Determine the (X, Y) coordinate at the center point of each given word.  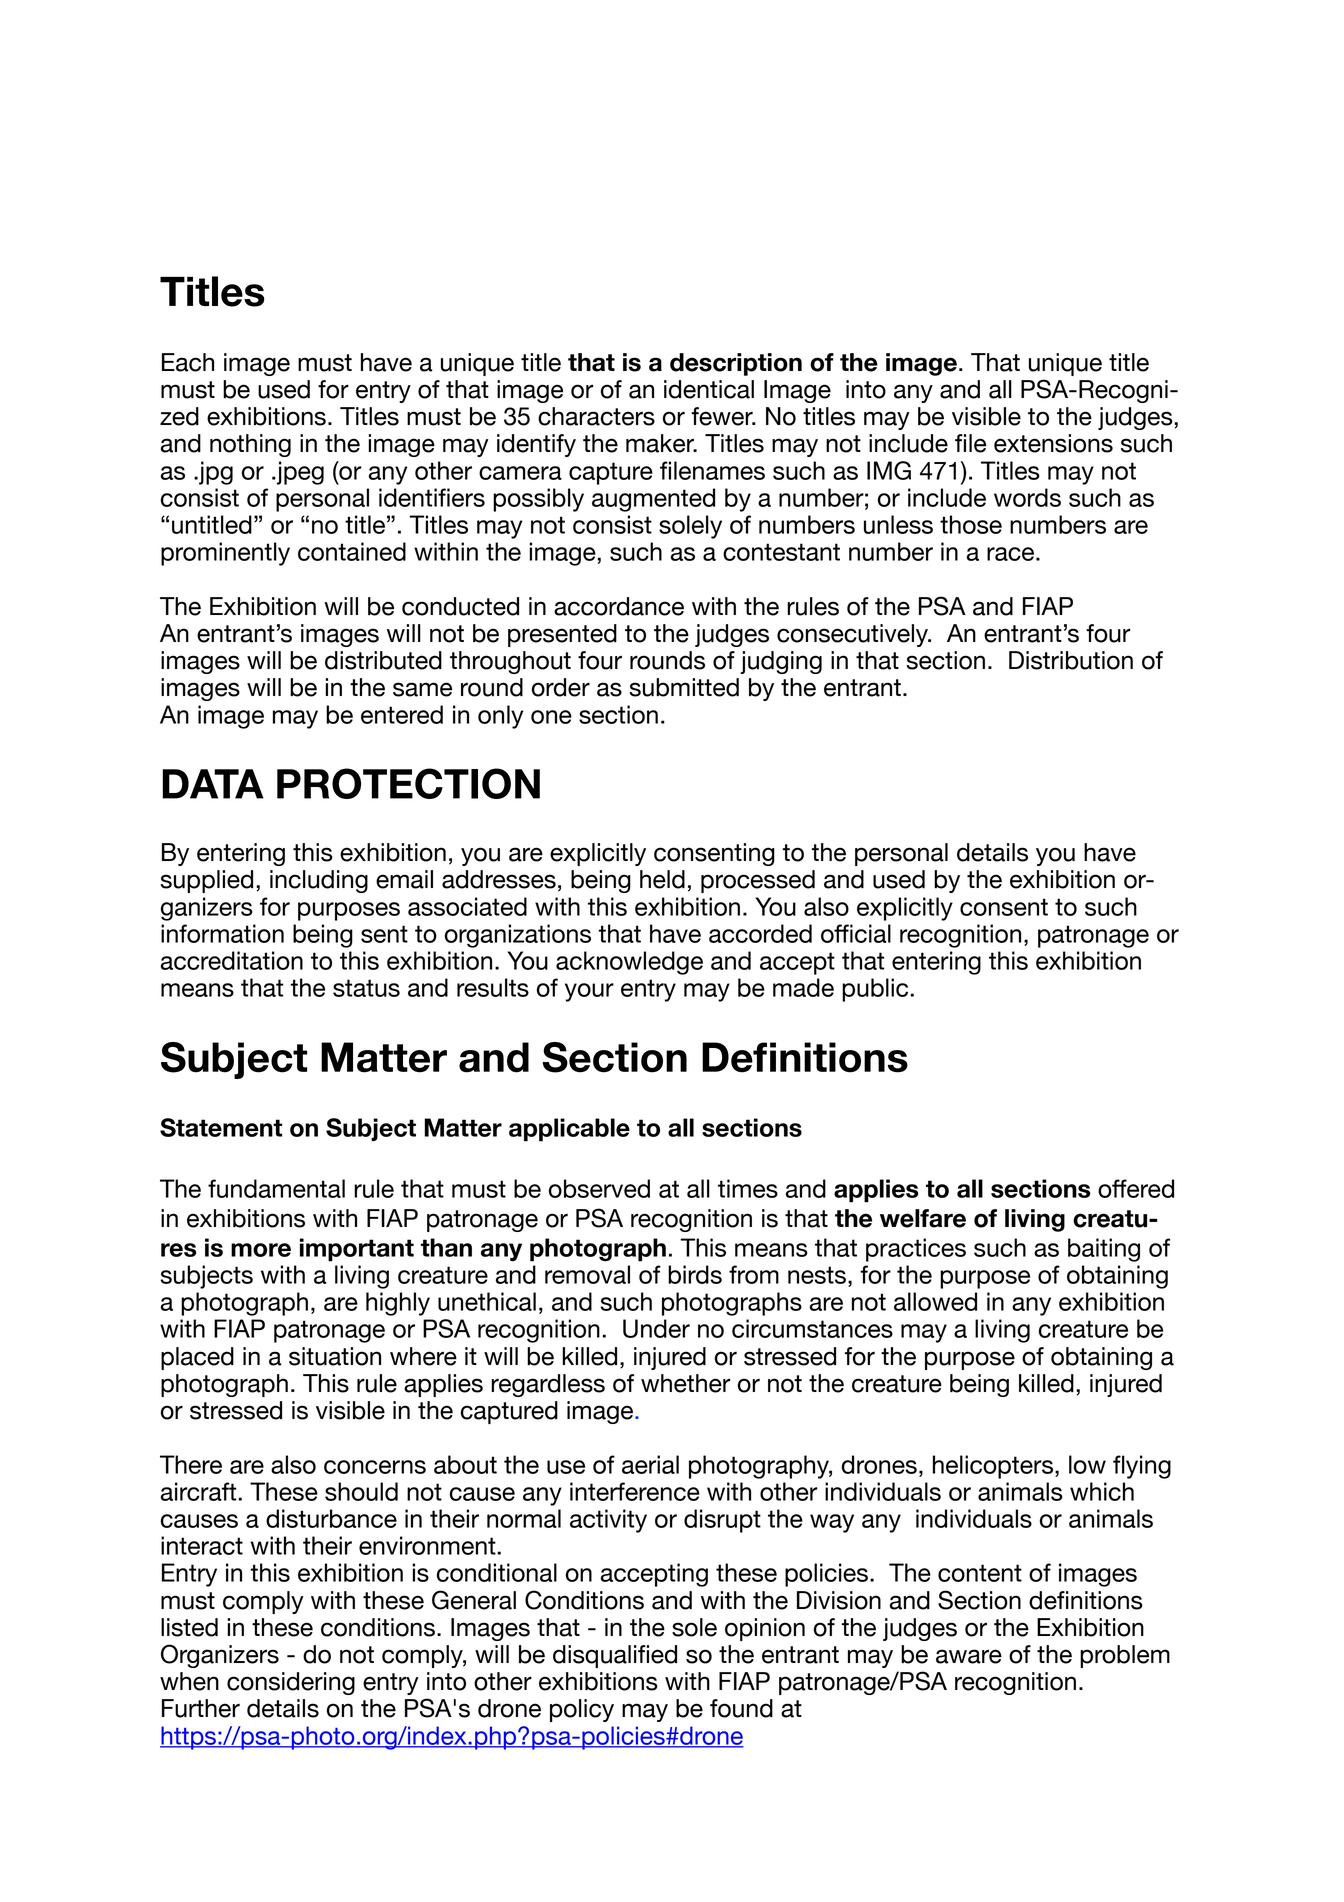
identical (709, 389)
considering (291, 1683)
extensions (1053, 443)
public (876, 990)
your (589, 992)
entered (402, 714)
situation (335, 1356)
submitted (684, 687)
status (366, 988)
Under (656, 1328)
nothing (250, 445)
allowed (935, 1301)
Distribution (1071, 660)
